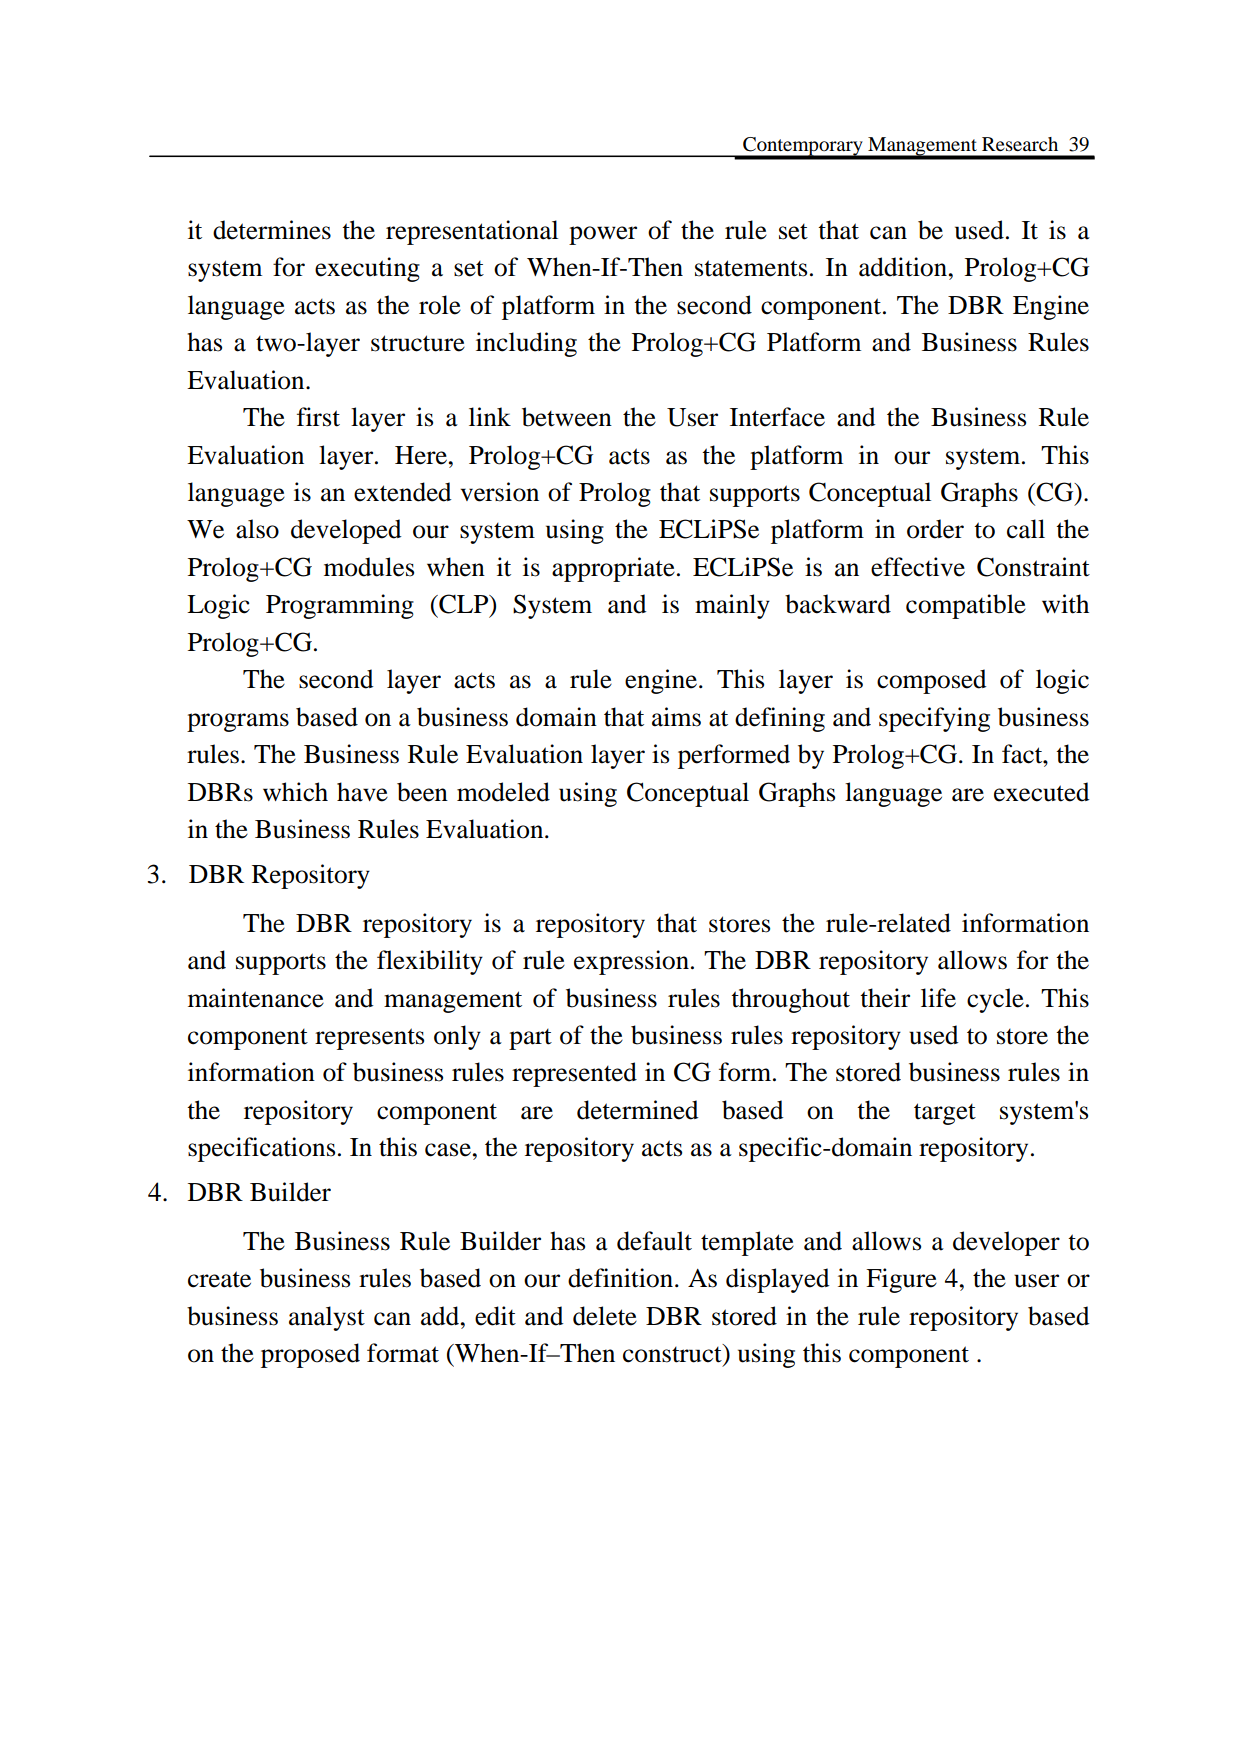 This document has width=1239, height=1752. I want to click on determines, so click(272, 230).
